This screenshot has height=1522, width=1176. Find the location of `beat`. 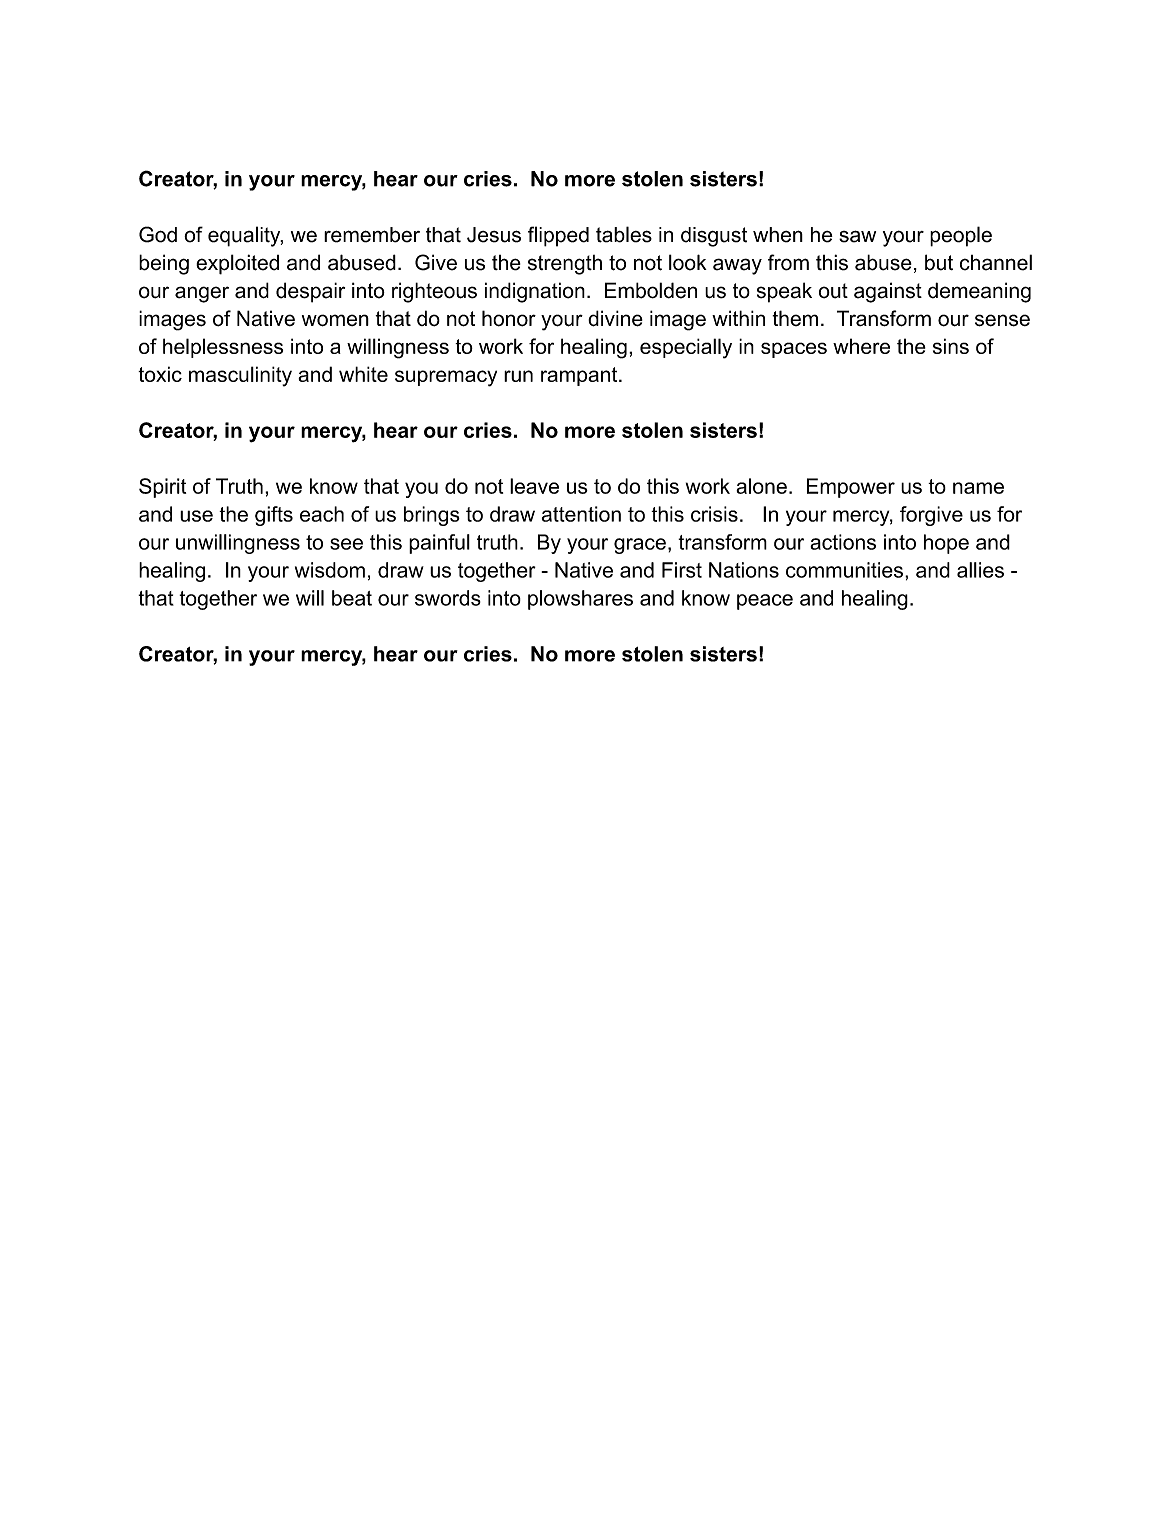

beat is located at coordinates (352, 598).
